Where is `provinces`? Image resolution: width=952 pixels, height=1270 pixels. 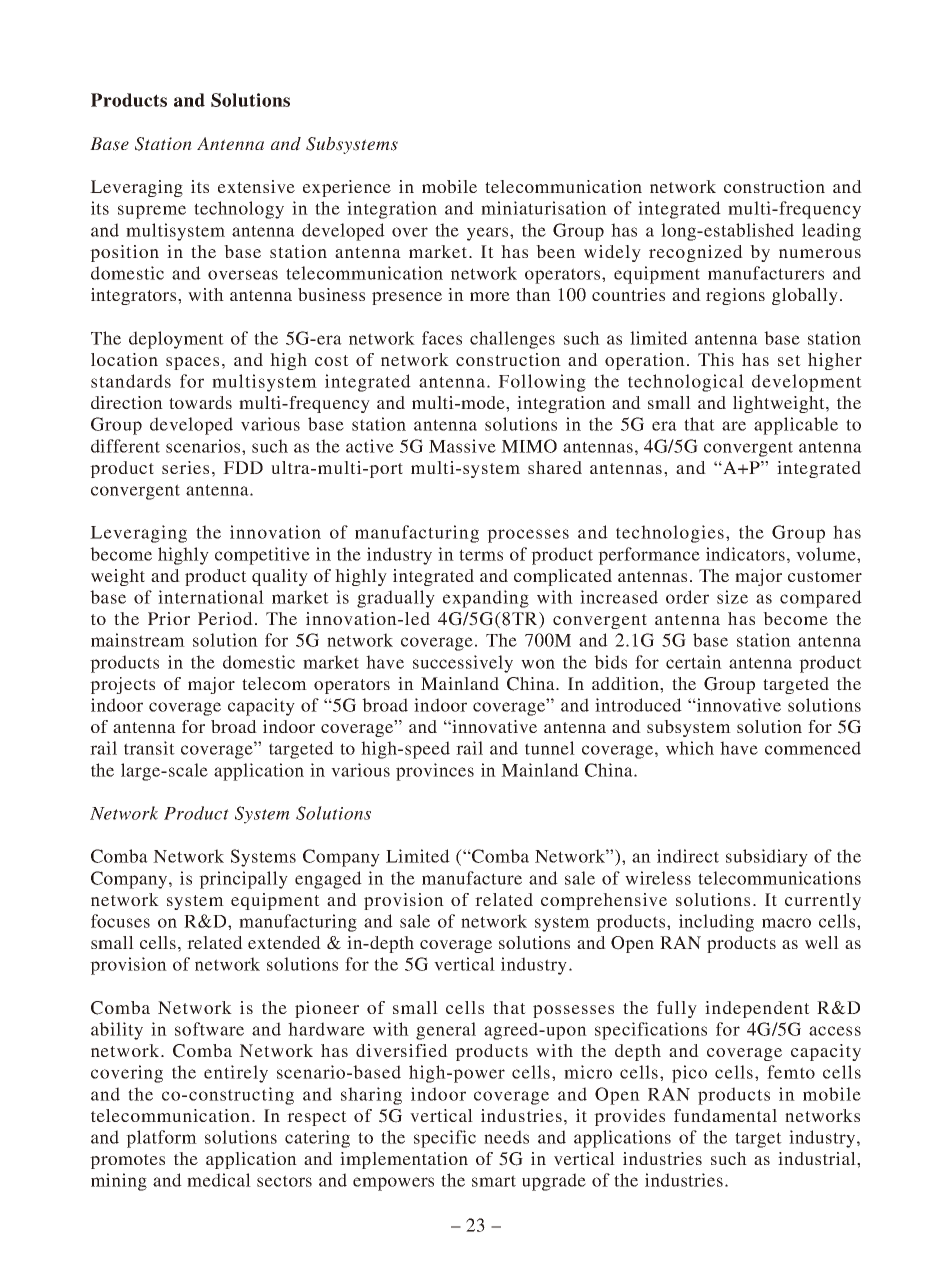 provinces is located at coordinates (435, 772).
